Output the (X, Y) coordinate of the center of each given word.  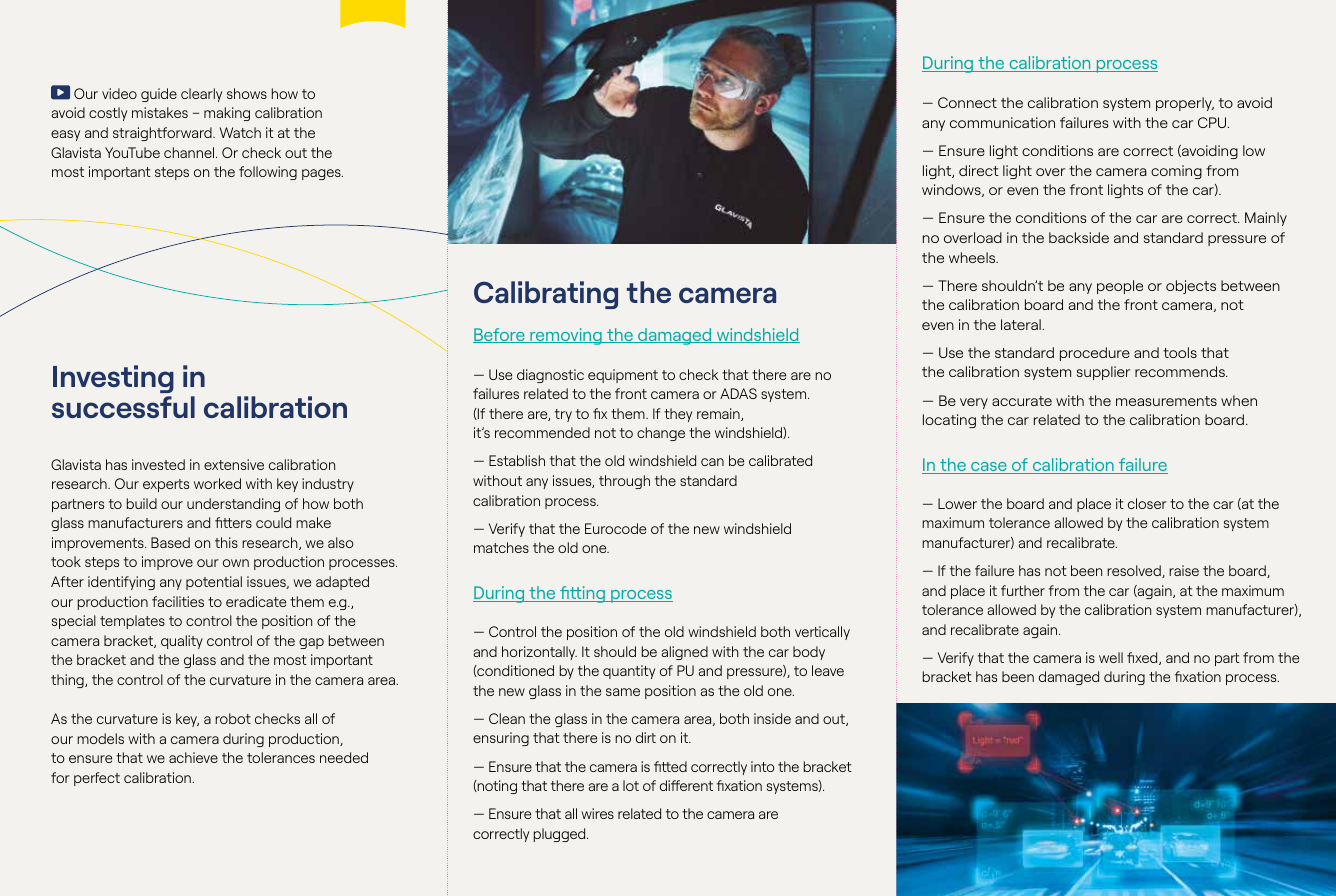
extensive (234, 464)
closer (1147, 503)
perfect (97, 779)
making (227, 114)
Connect (967, 102)
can (712, 462)
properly (1185, 104)
